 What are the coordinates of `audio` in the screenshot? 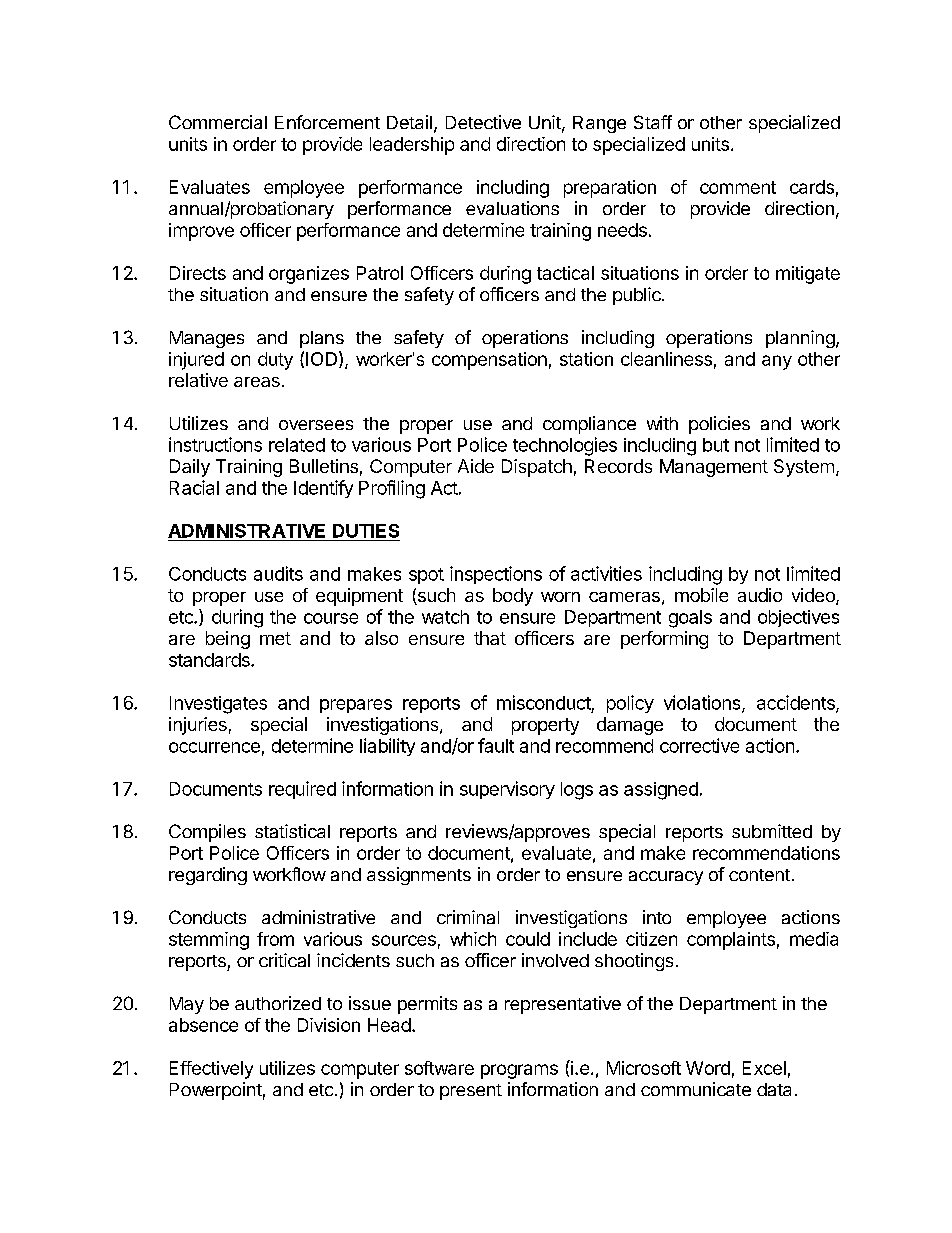 It's located at (760, 595).
